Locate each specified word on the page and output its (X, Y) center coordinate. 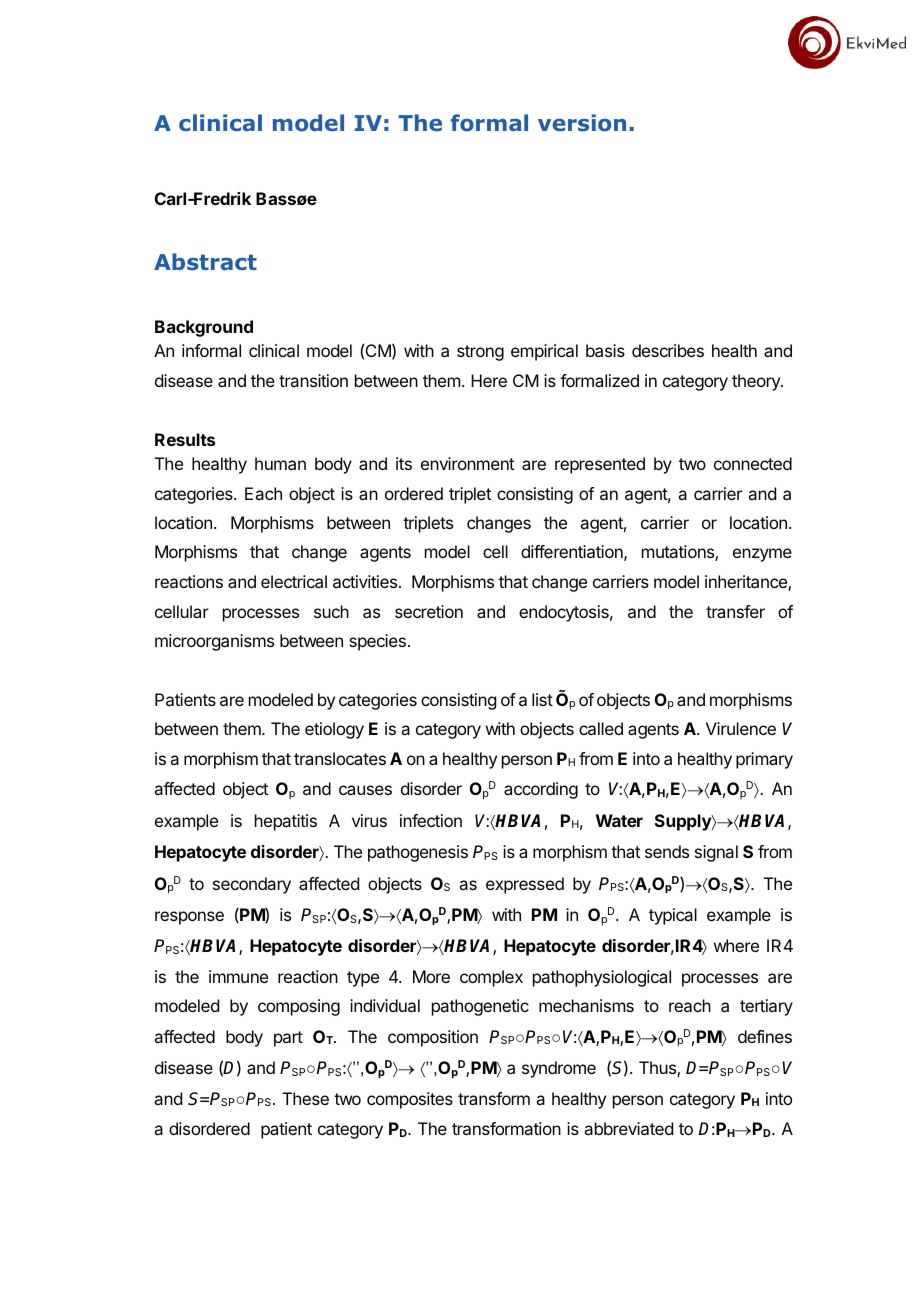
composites (410, 1100)
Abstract (205, 262)
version (582, 123)
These (305, 1098)
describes (668, 350)
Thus (658, 1069)
